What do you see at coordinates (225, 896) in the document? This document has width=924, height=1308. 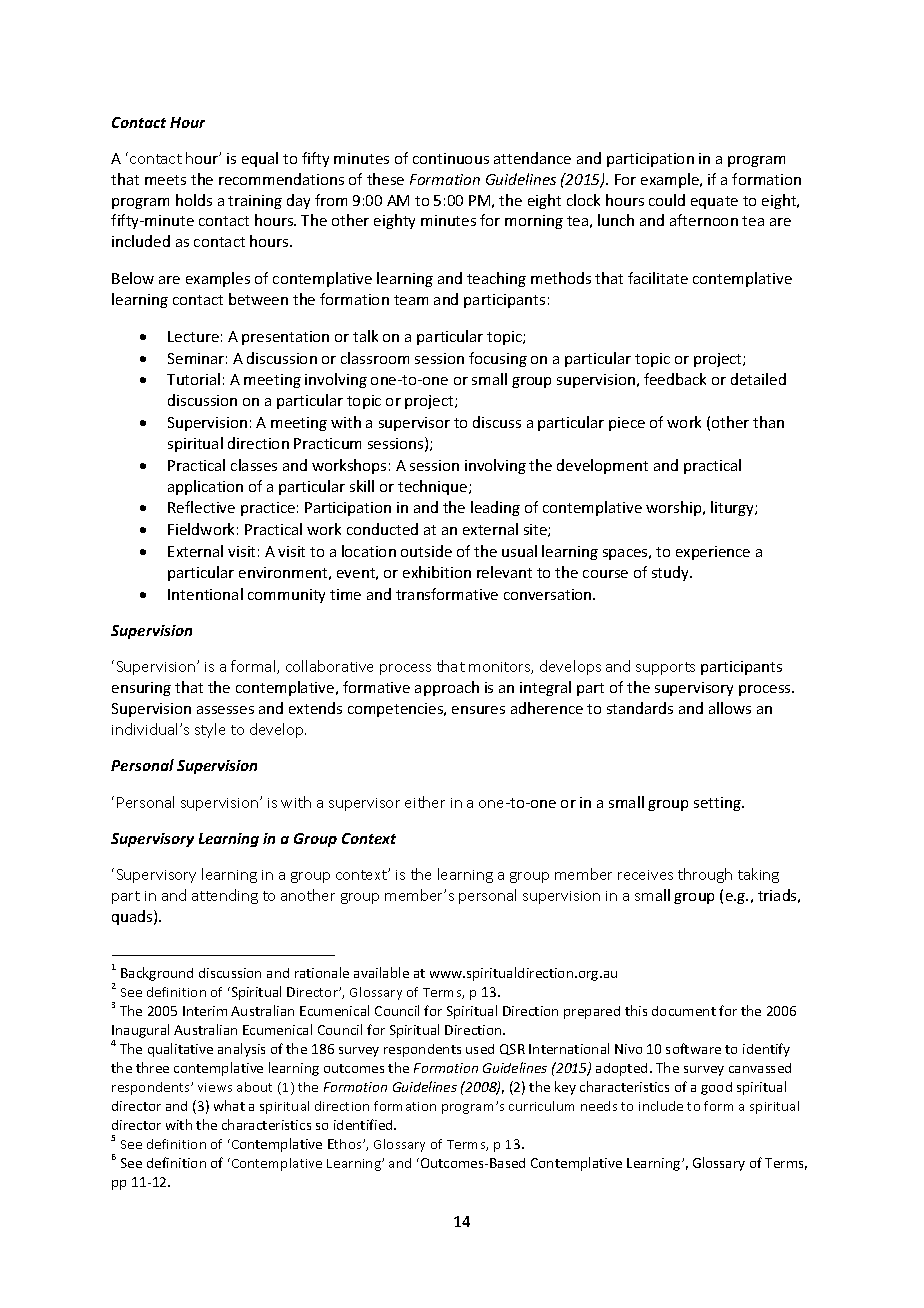 I see `attending` at bounding box center [225, 896].
